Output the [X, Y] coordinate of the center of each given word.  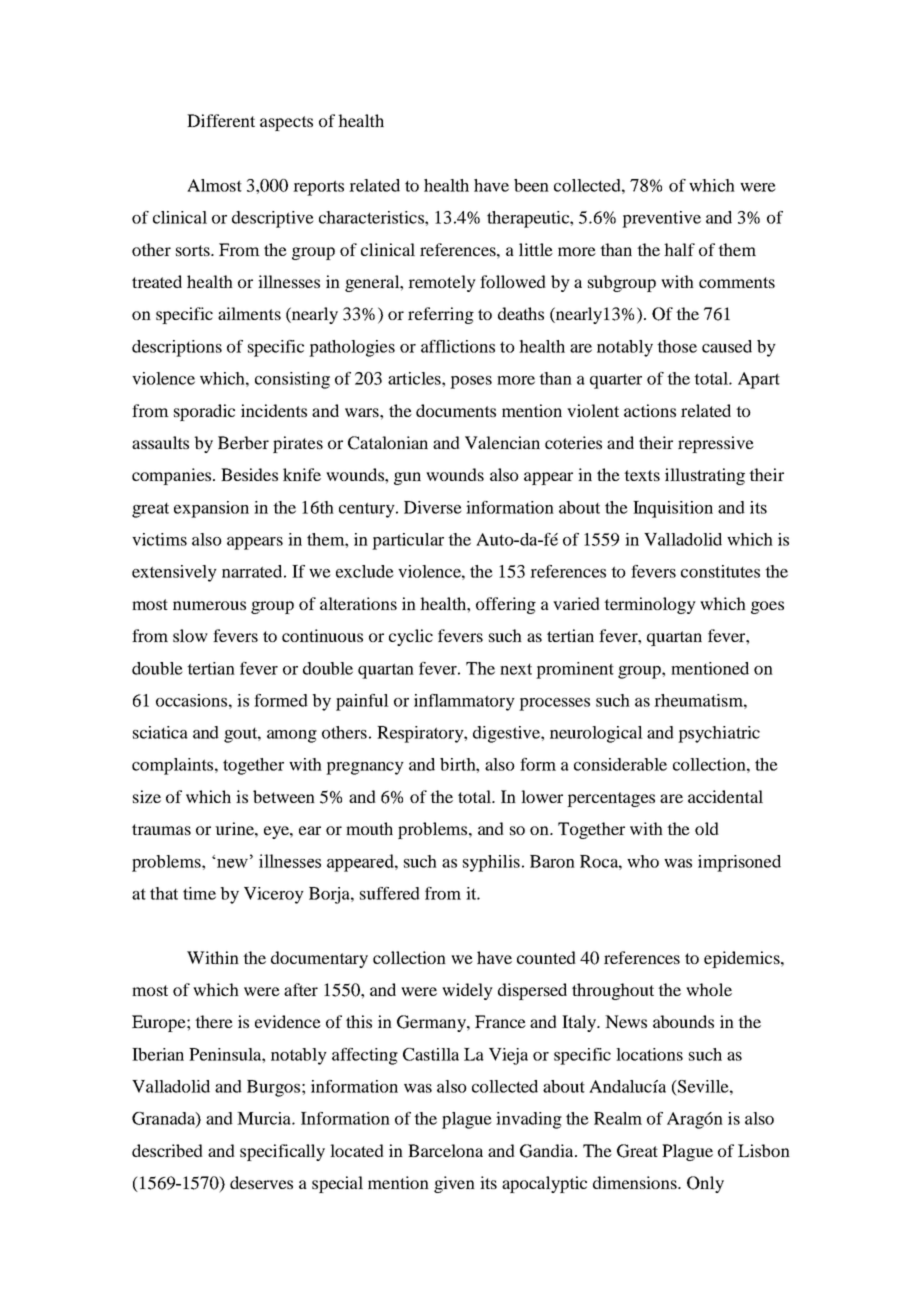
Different [221, 120]
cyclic [411, 637]
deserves [261, 1182]
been [531, 185]
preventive [661, 219]
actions [650, 410]
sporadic [204, 412]
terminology [650, 605]
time [199, 893]
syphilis [491, 863]
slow [190, 635]
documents [456, 410]
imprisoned [739, 863]
